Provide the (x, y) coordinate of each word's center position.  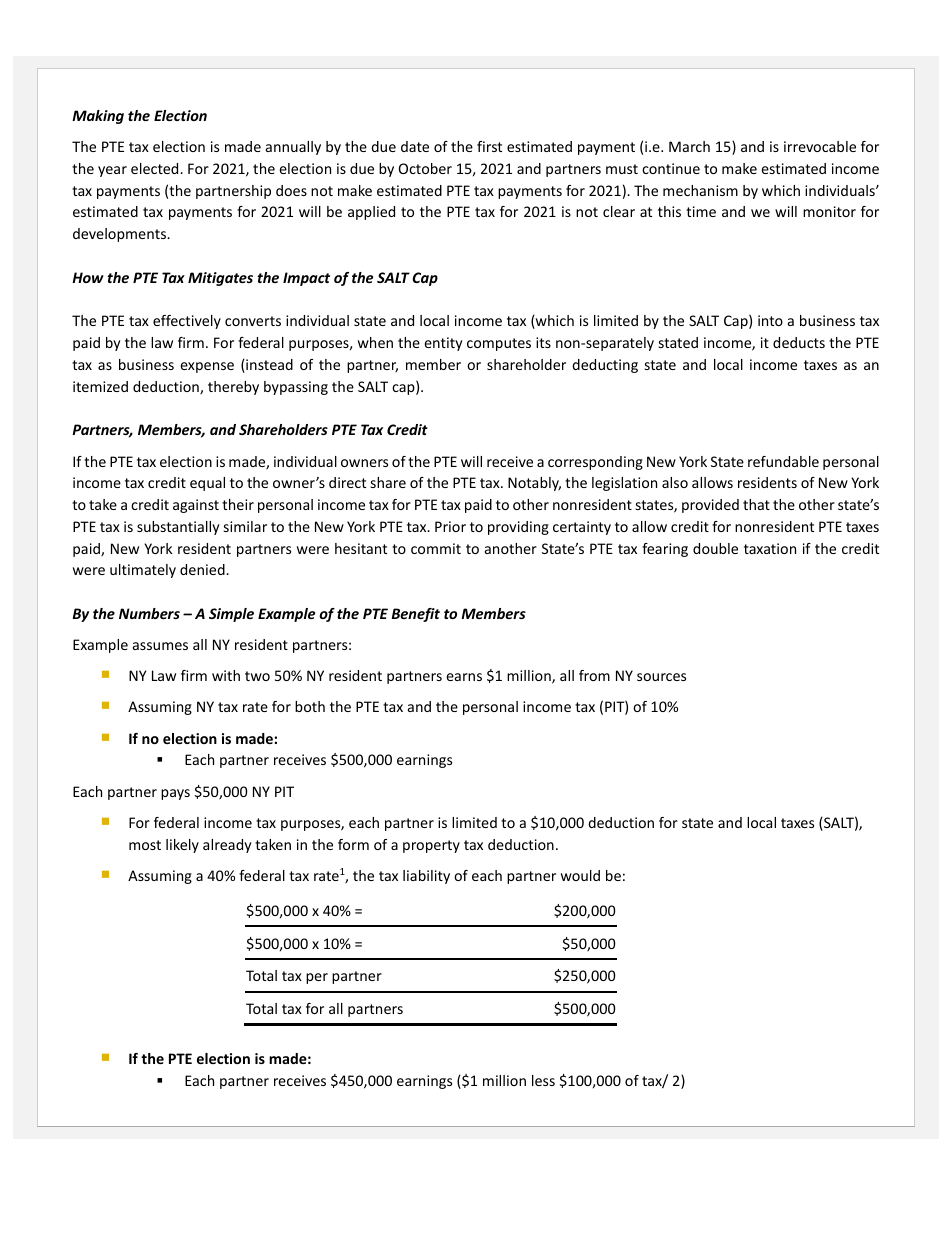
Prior (450, 526)
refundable (783, 461)
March (689, 146)
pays (175, 794)
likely (182, 846)
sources (661, 677)
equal (207, 484)
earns (464, 677)
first (489, 146)
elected (156, 168)
